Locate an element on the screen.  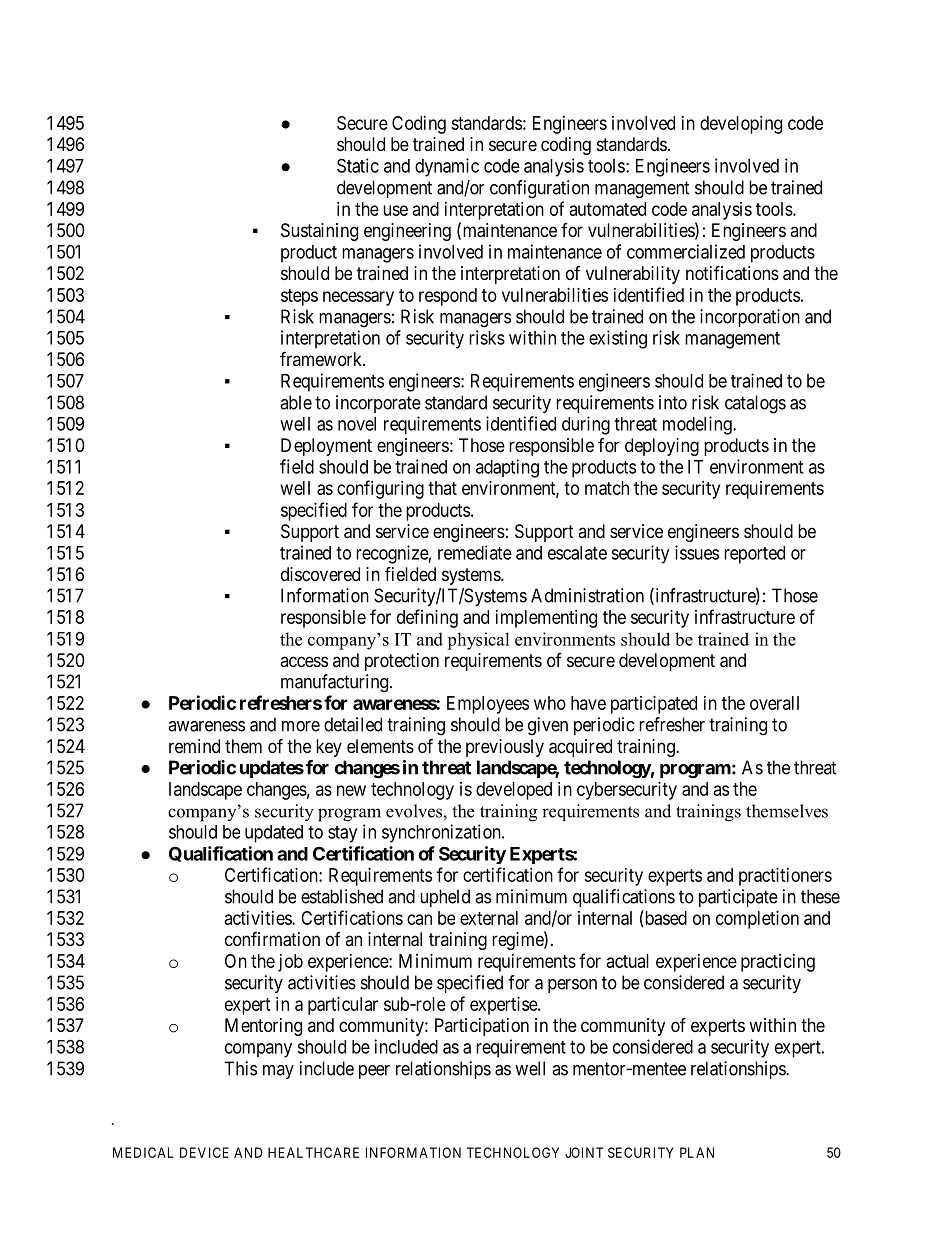
overall is located at coordinates (774, 703).
